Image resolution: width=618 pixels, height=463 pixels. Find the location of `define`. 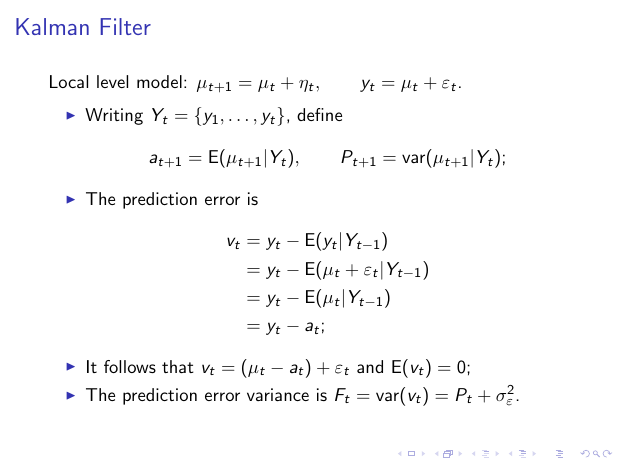

define is located at coordinates (319, 114).
